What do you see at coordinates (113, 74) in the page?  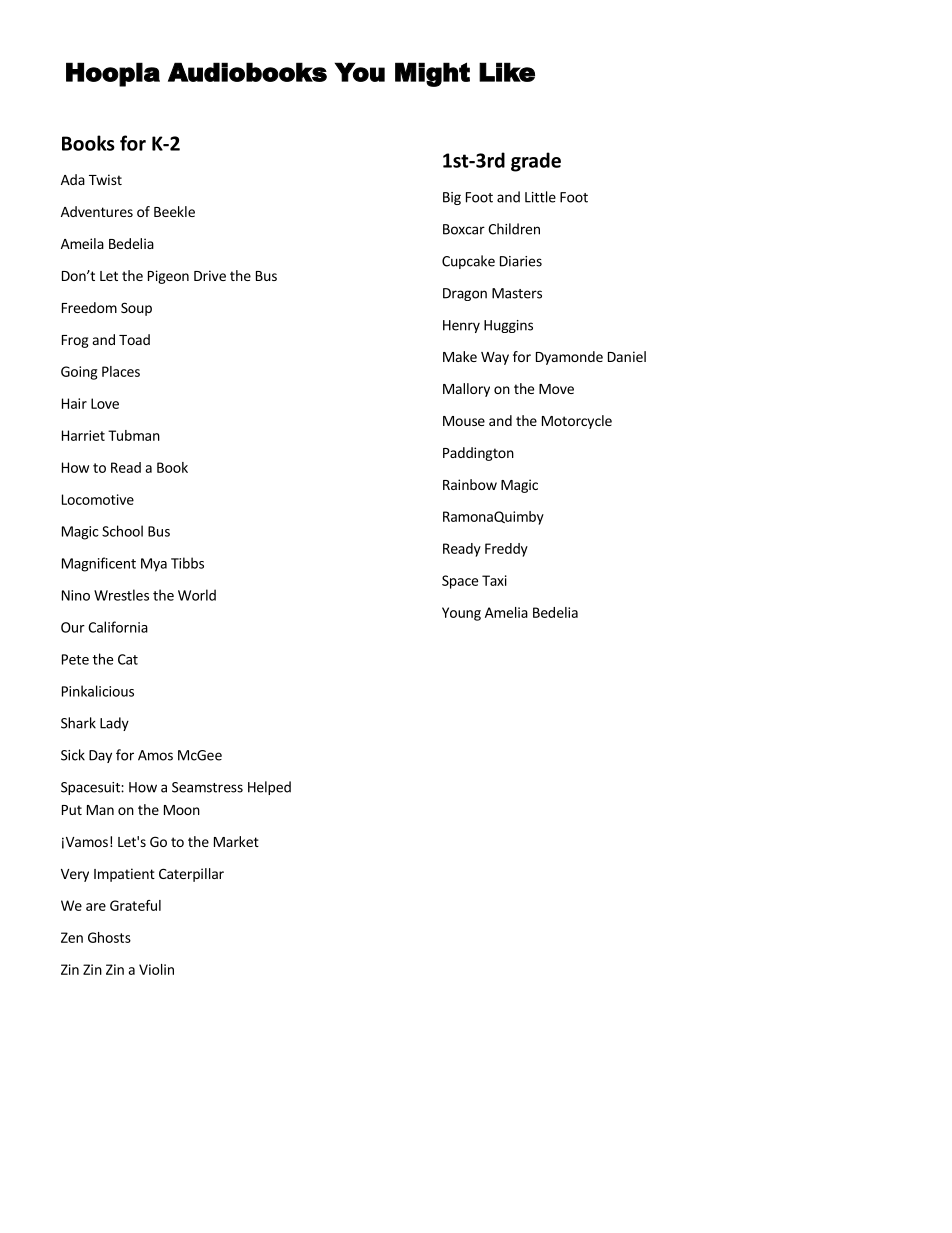 I see `Hoopla` at bounding box center [113, 74].
